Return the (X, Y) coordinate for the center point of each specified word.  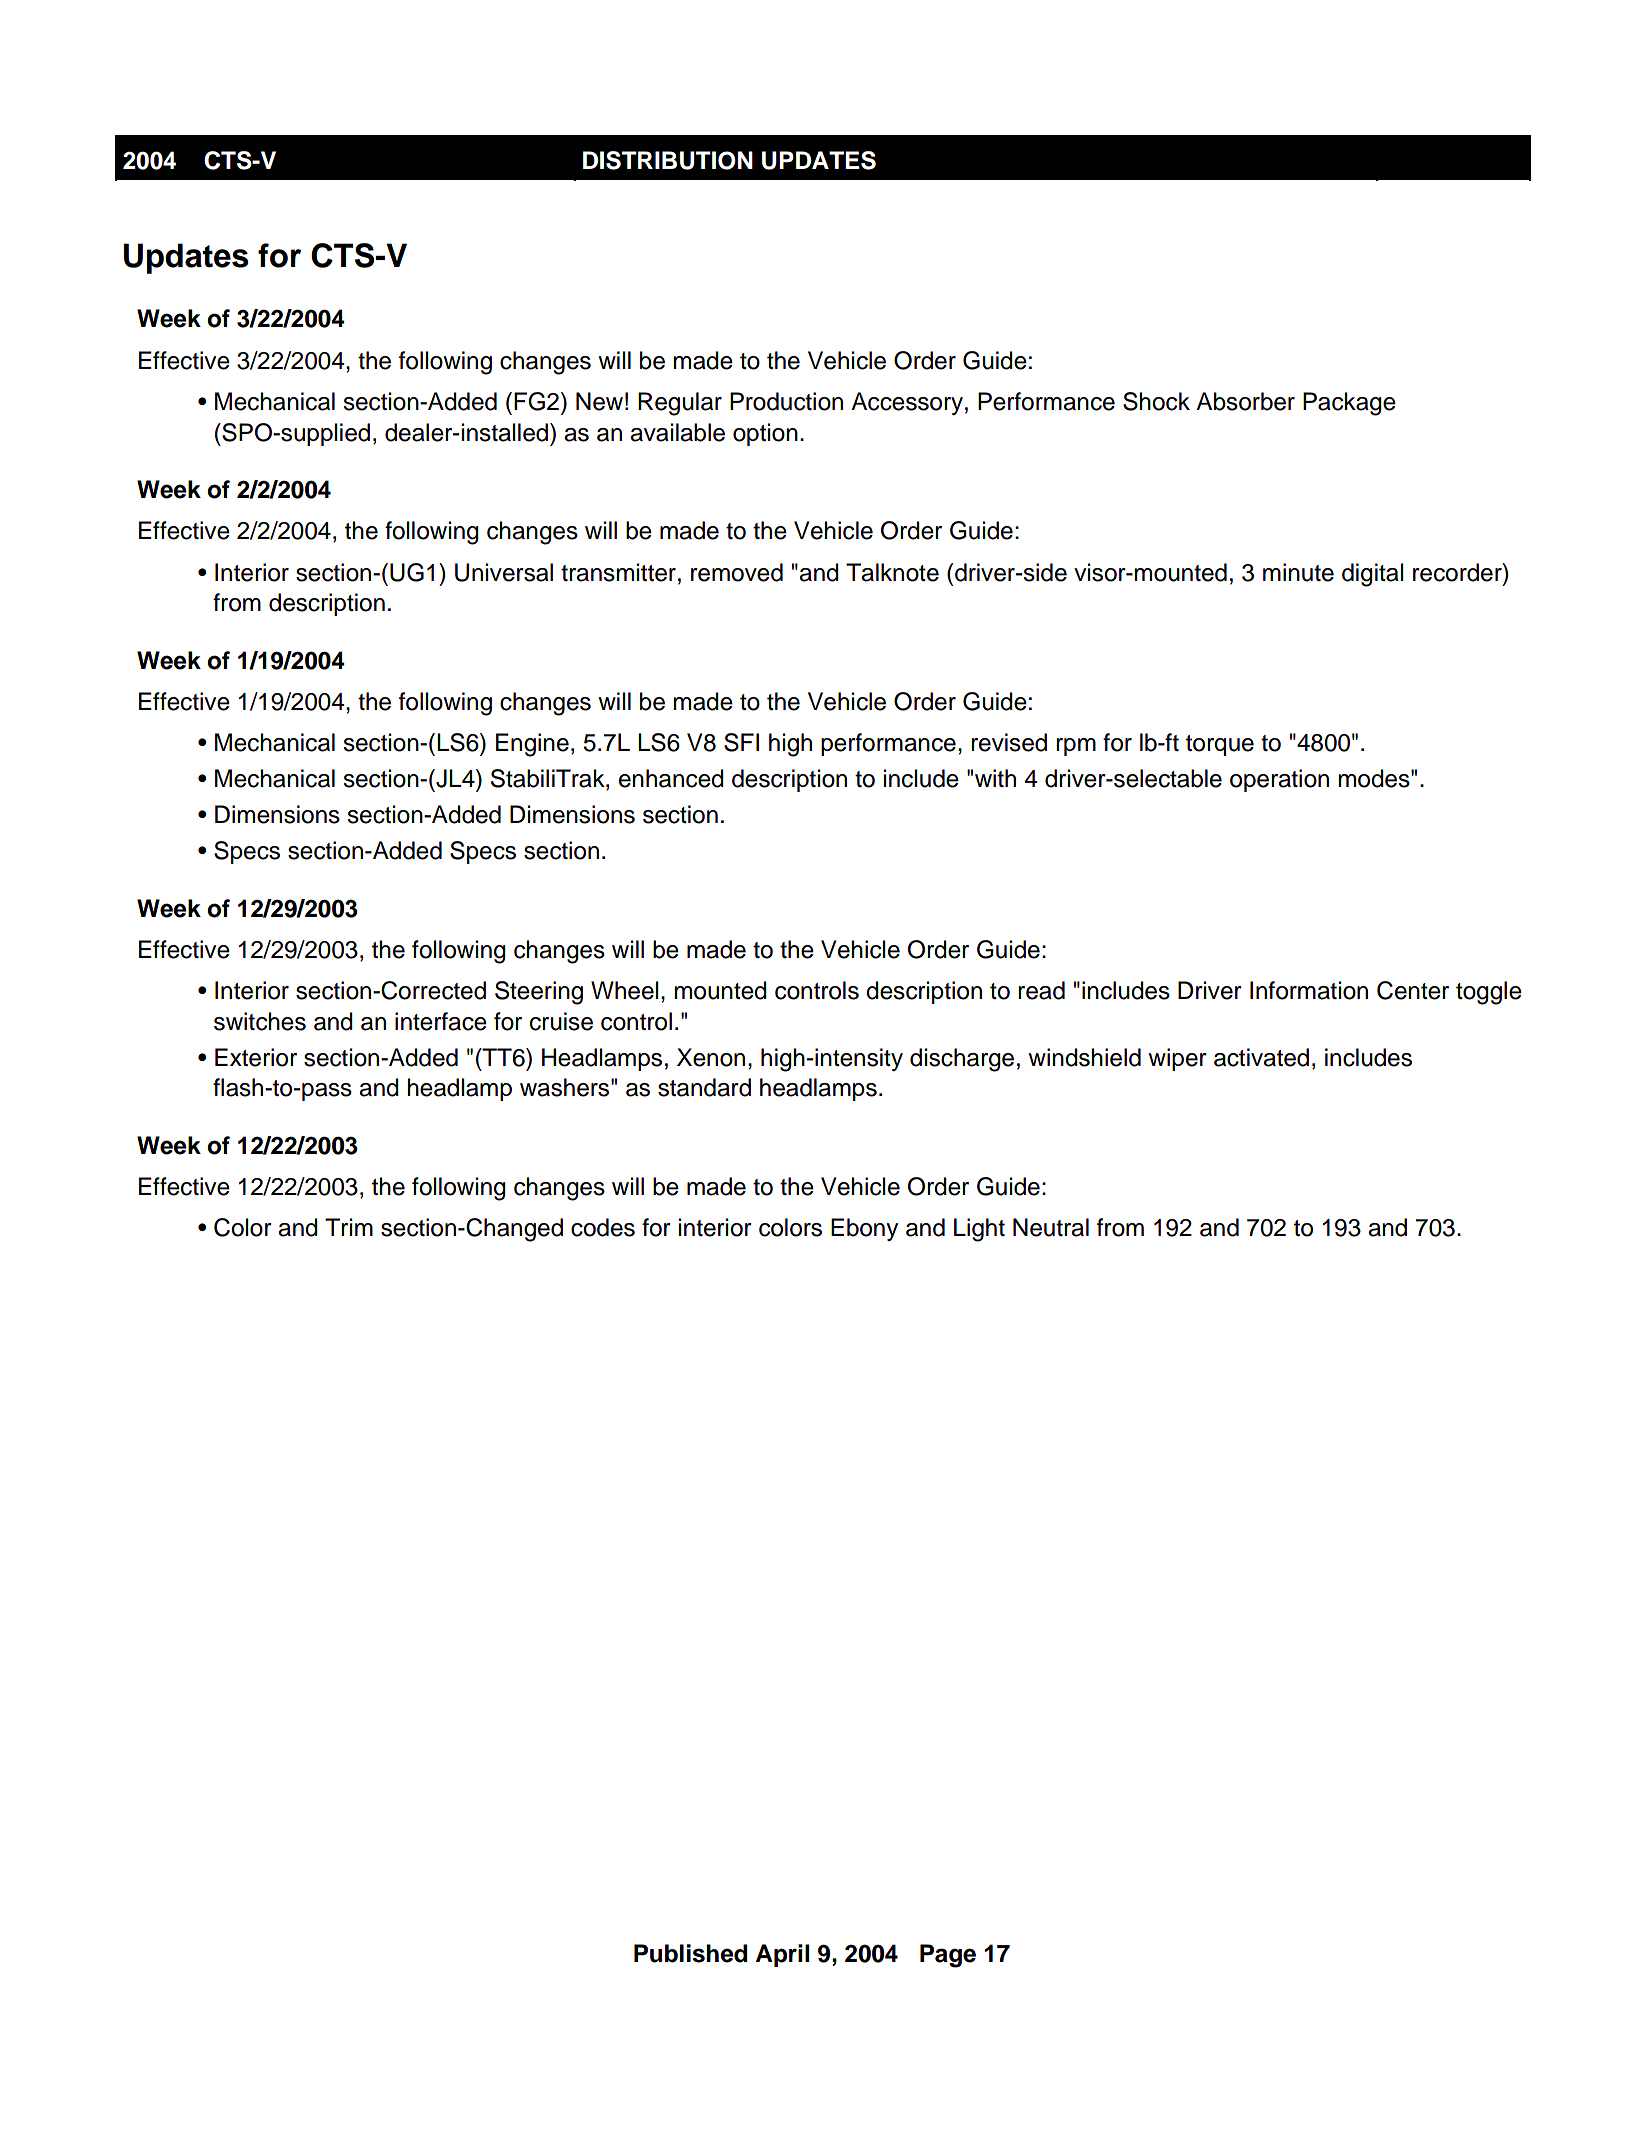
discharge (962, 1060)
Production (786, 401)
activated (1261, 1057)
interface (441, 1021)
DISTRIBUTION (668, 160)
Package (1349, 404)
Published (690, 1953)
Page (948, 1956)
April (783, 1955)
